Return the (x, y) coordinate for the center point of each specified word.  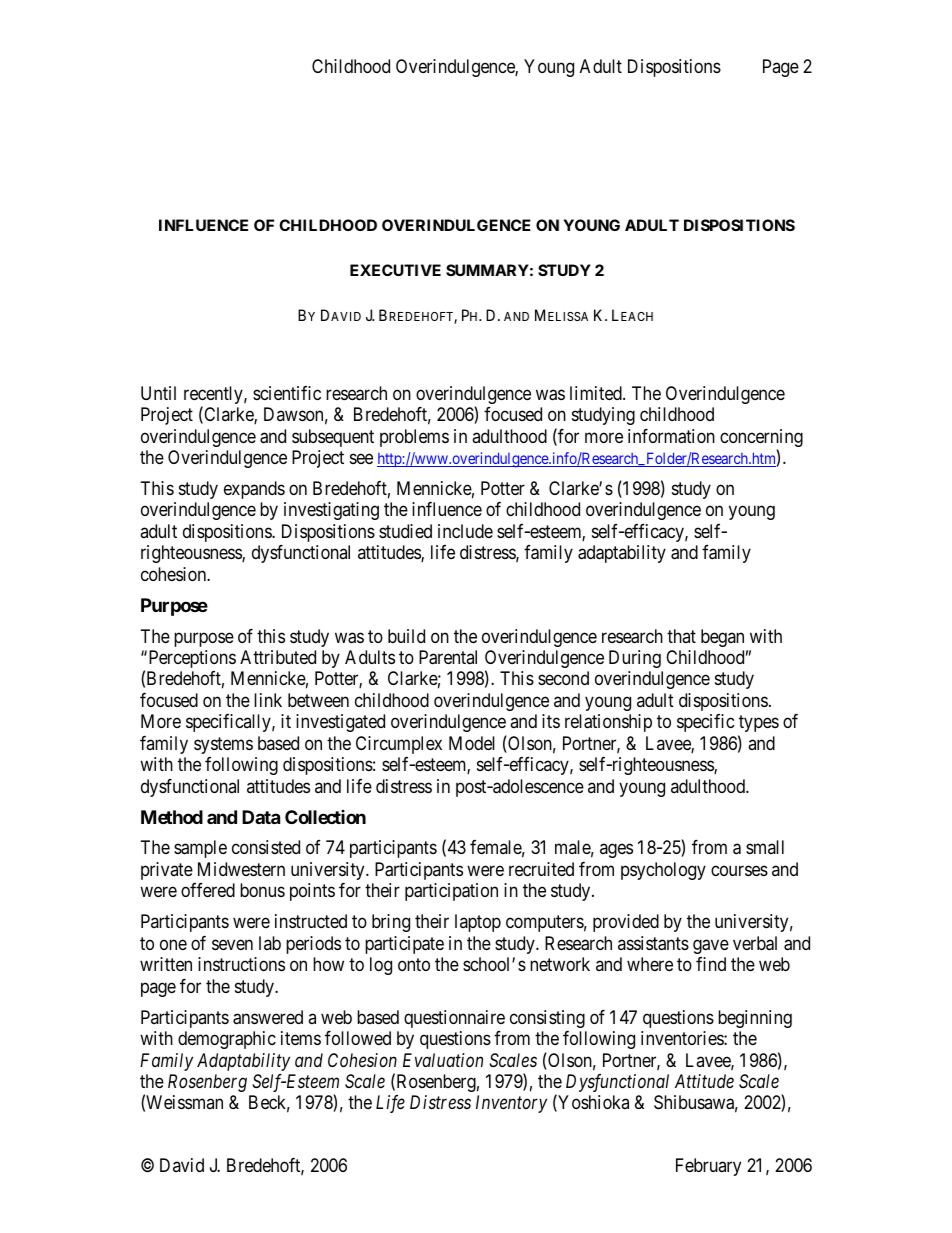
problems (414, 438)
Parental (448, 657)
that (681, 636)
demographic (227, 1040)
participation (451, 892)
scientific (287, 393)
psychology (663, 871)
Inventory (511, 1104)
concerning (761, 439)
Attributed (278, 657)
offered (208, 890)
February (708, 1167)
